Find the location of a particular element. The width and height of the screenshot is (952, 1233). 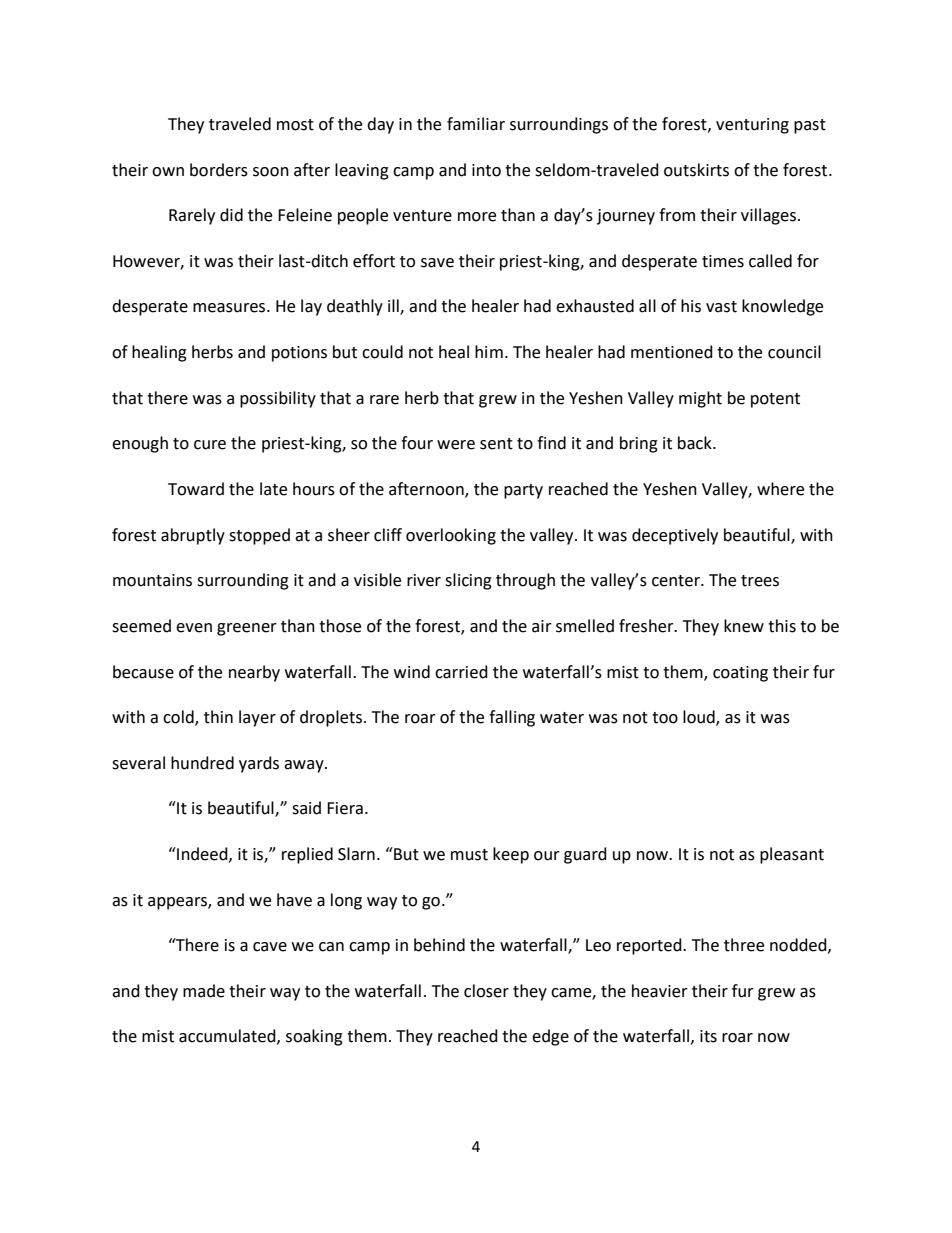

were is located at coordinates (456, 445).
